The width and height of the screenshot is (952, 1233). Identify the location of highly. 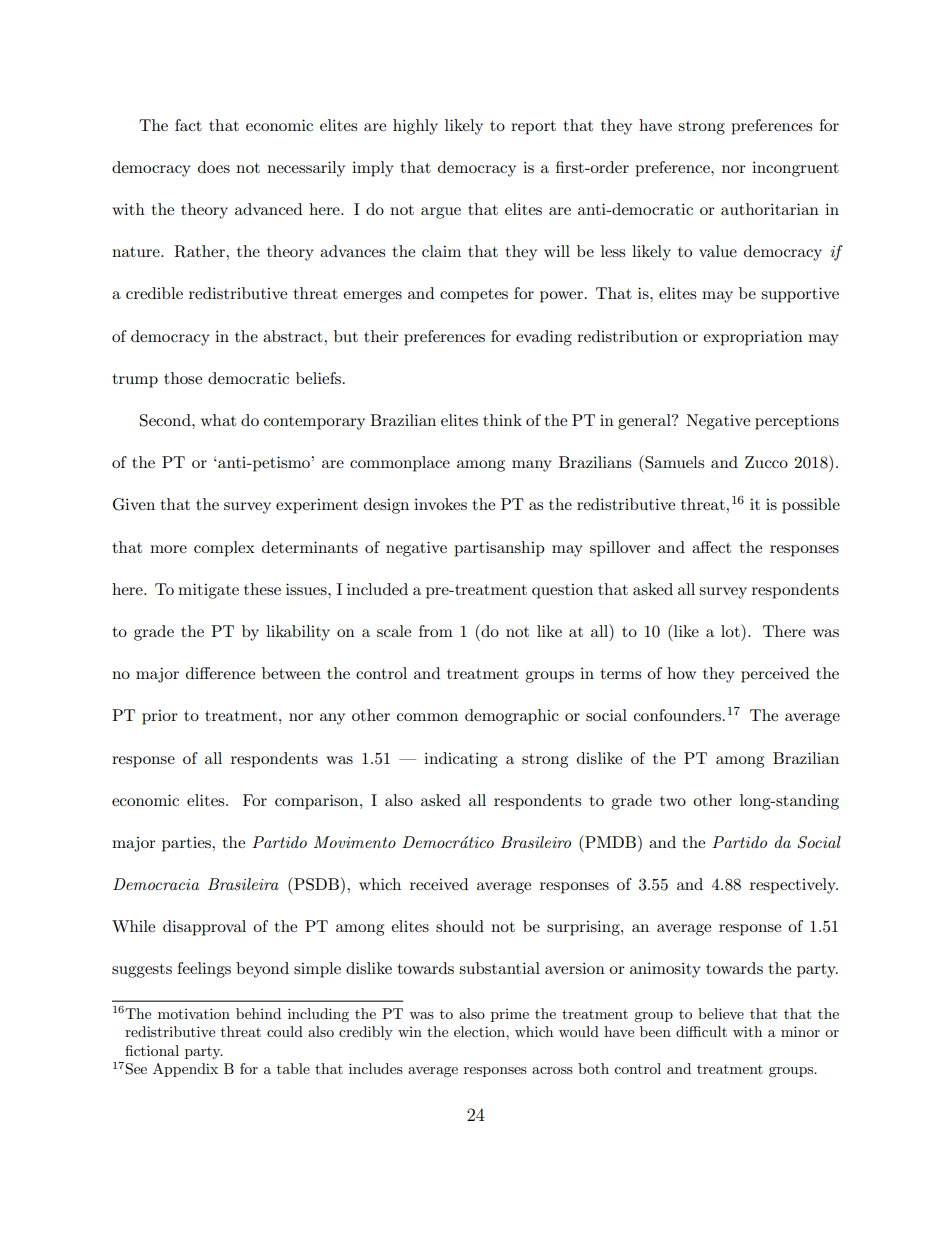
(415, 127).
